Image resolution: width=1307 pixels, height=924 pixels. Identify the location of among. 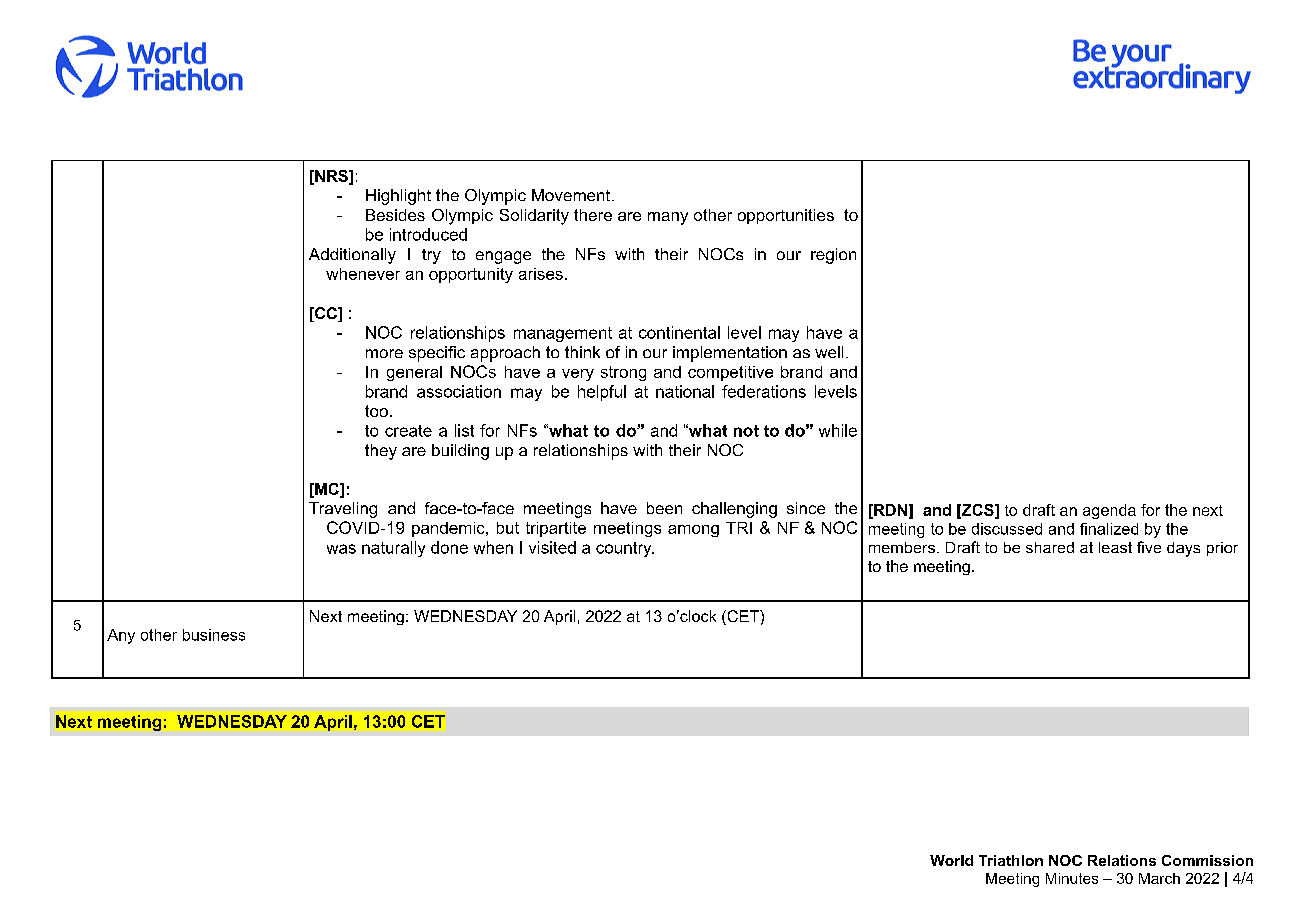
(693, 531).
